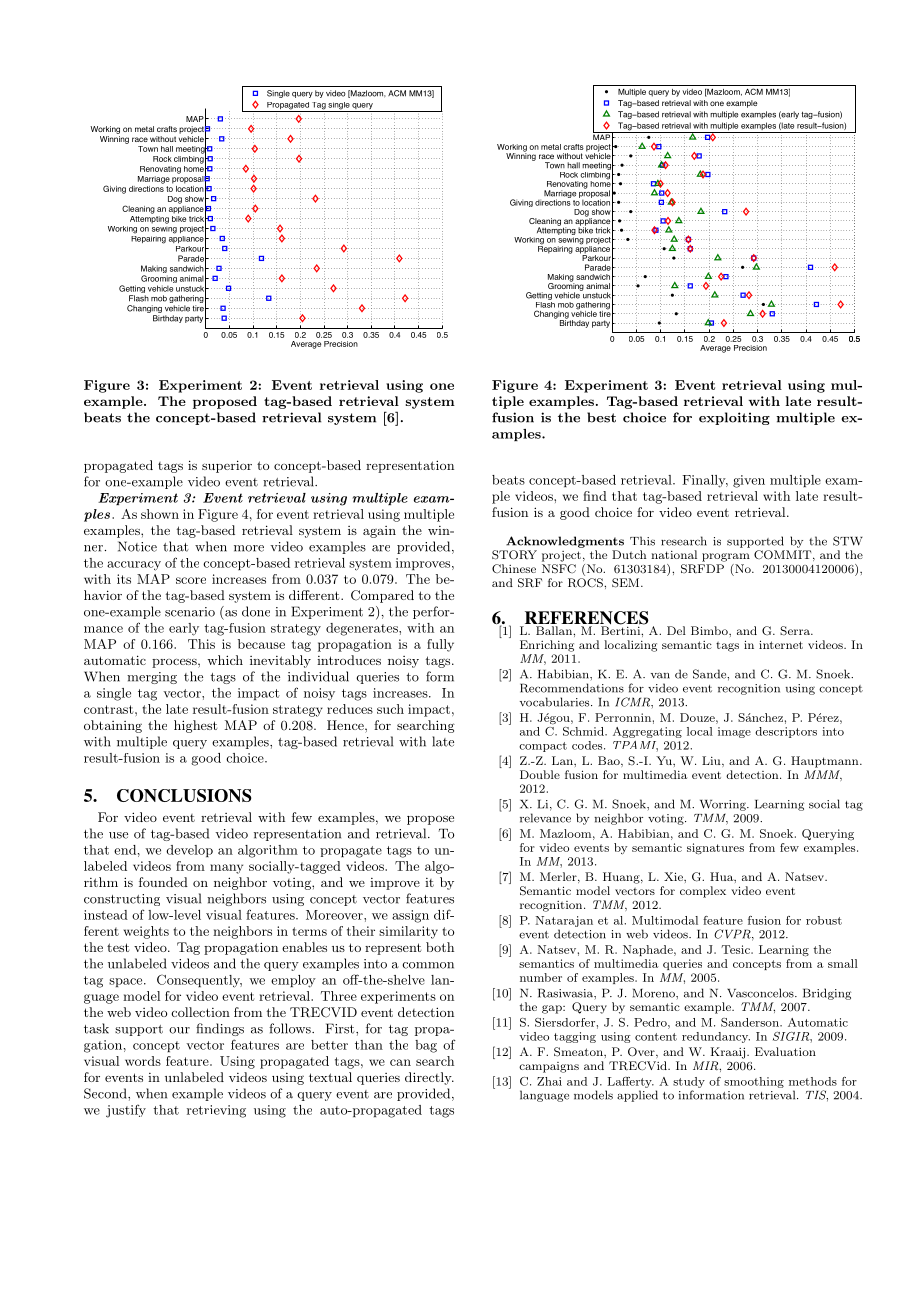 This page has height=1308, width=924. What do you see at coordinates (514, 568) in the page?
I see `Chinese` at bounding box center [514, 568].
